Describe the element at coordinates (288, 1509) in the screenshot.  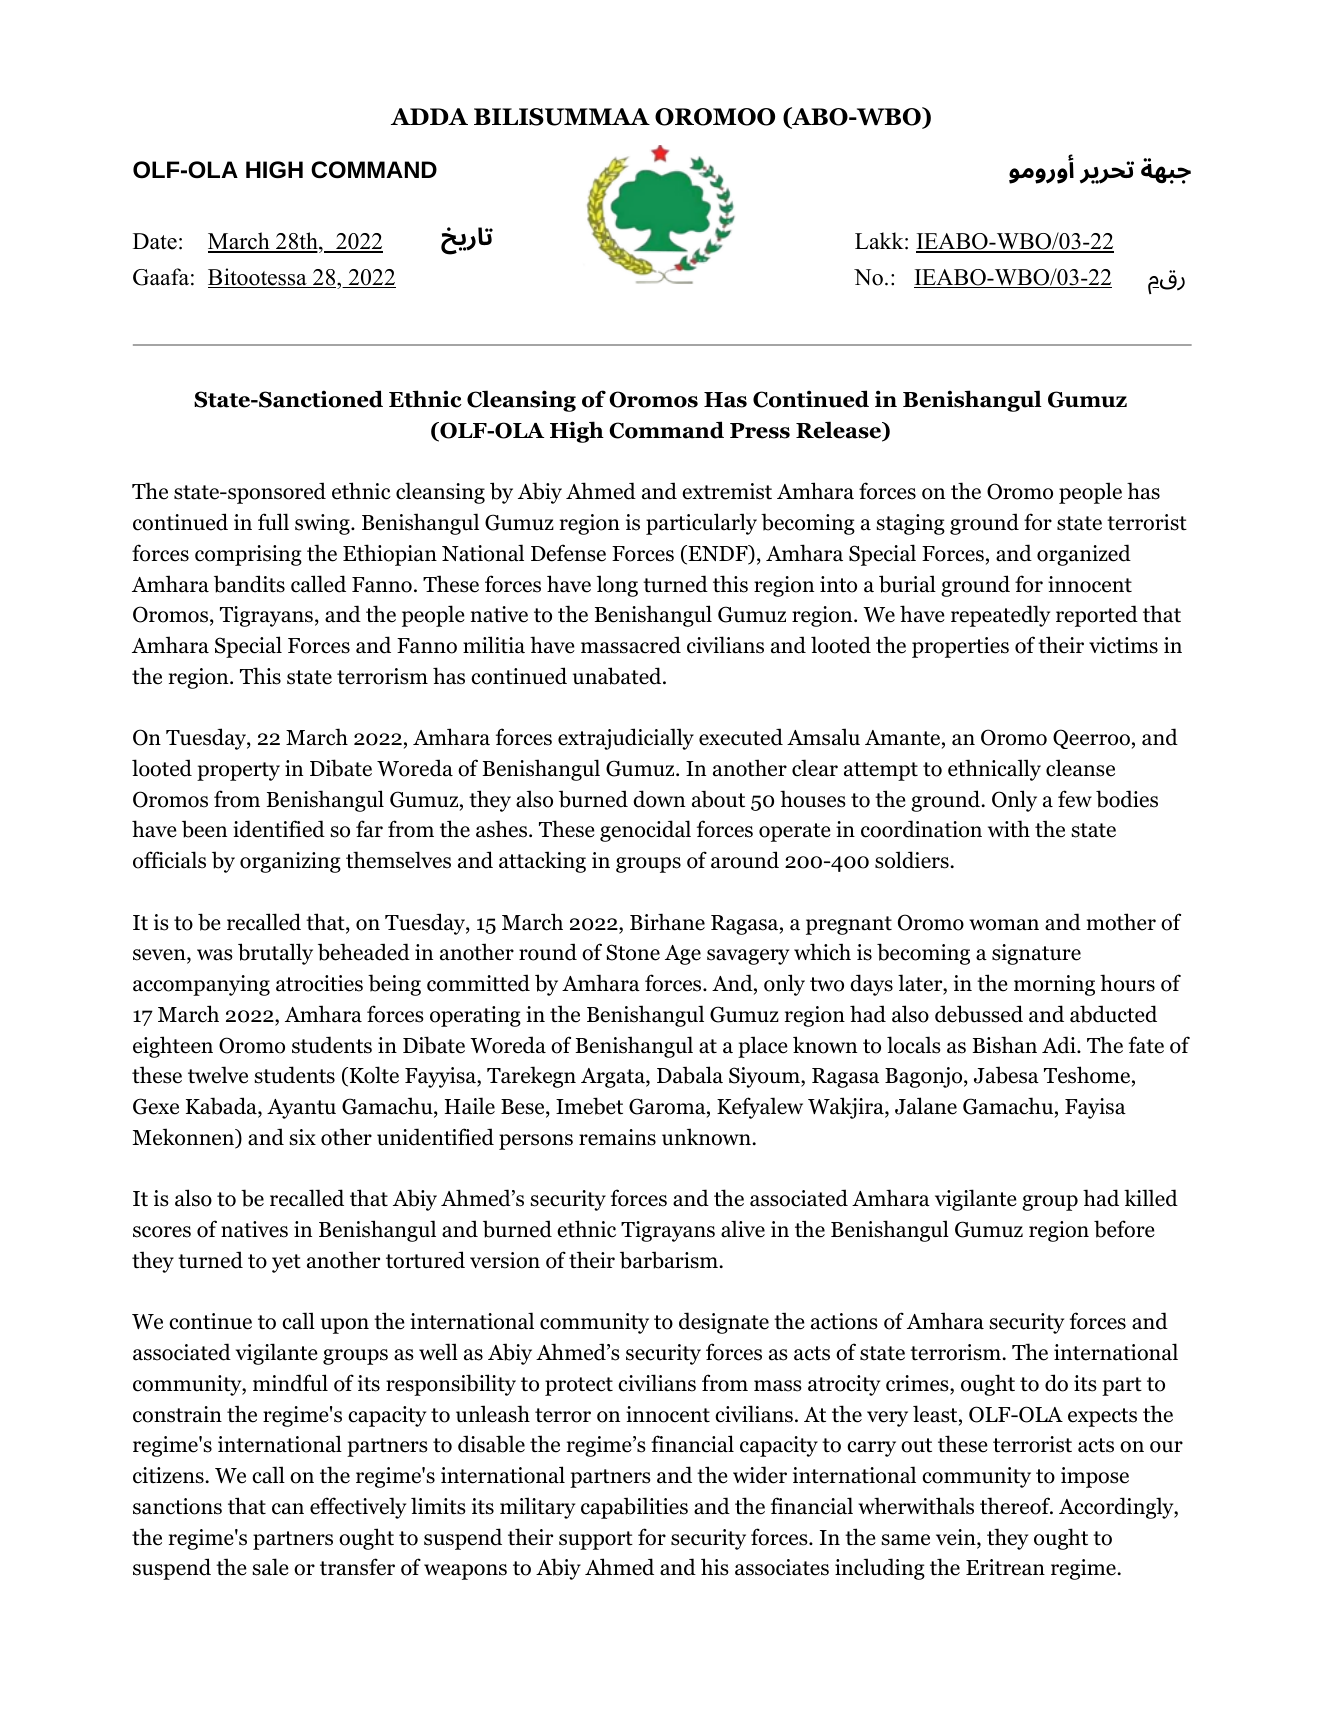
I see `can` at that location.
